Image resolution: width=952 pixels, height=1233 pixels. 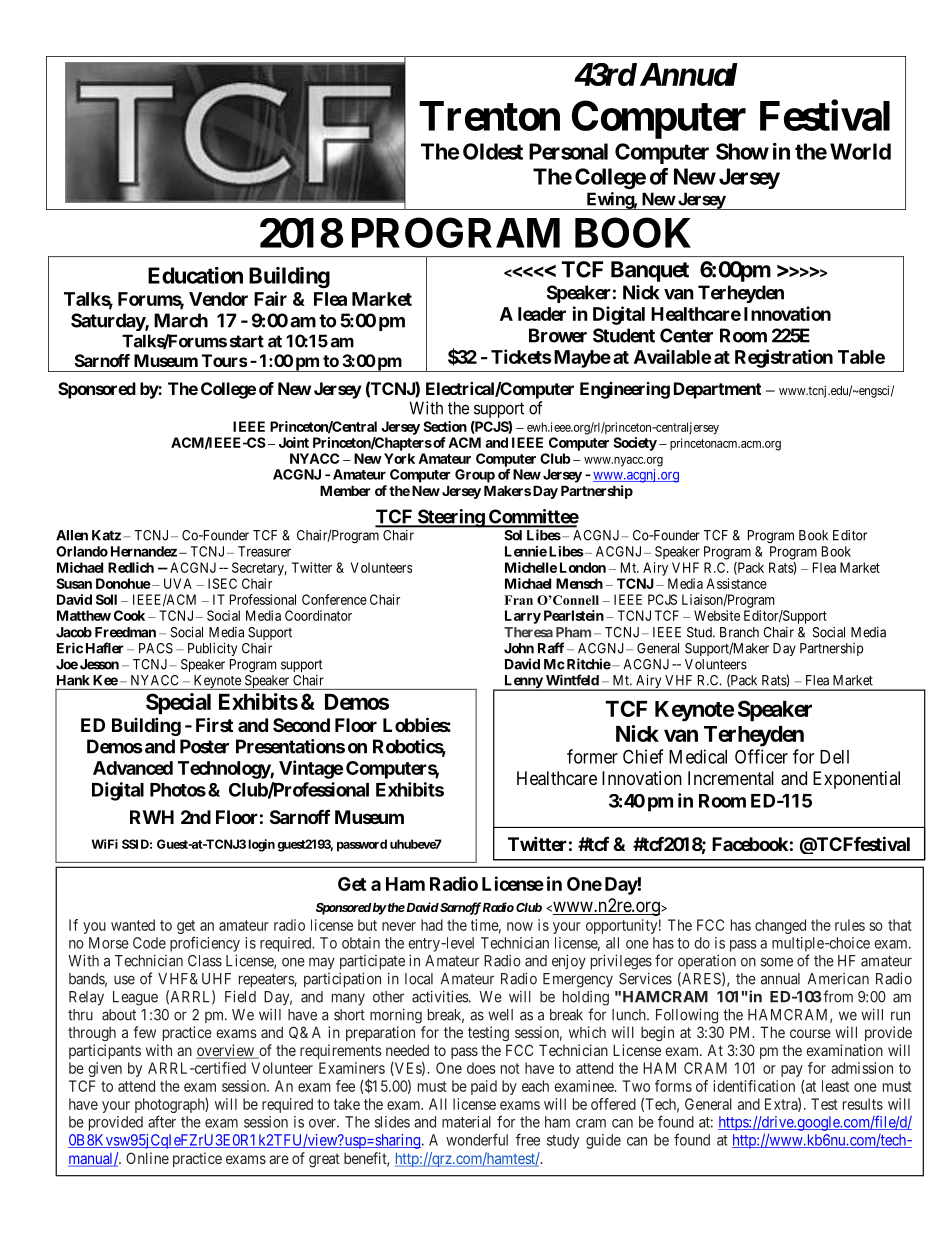 I want to click on World, so click(x=860, y=151).
